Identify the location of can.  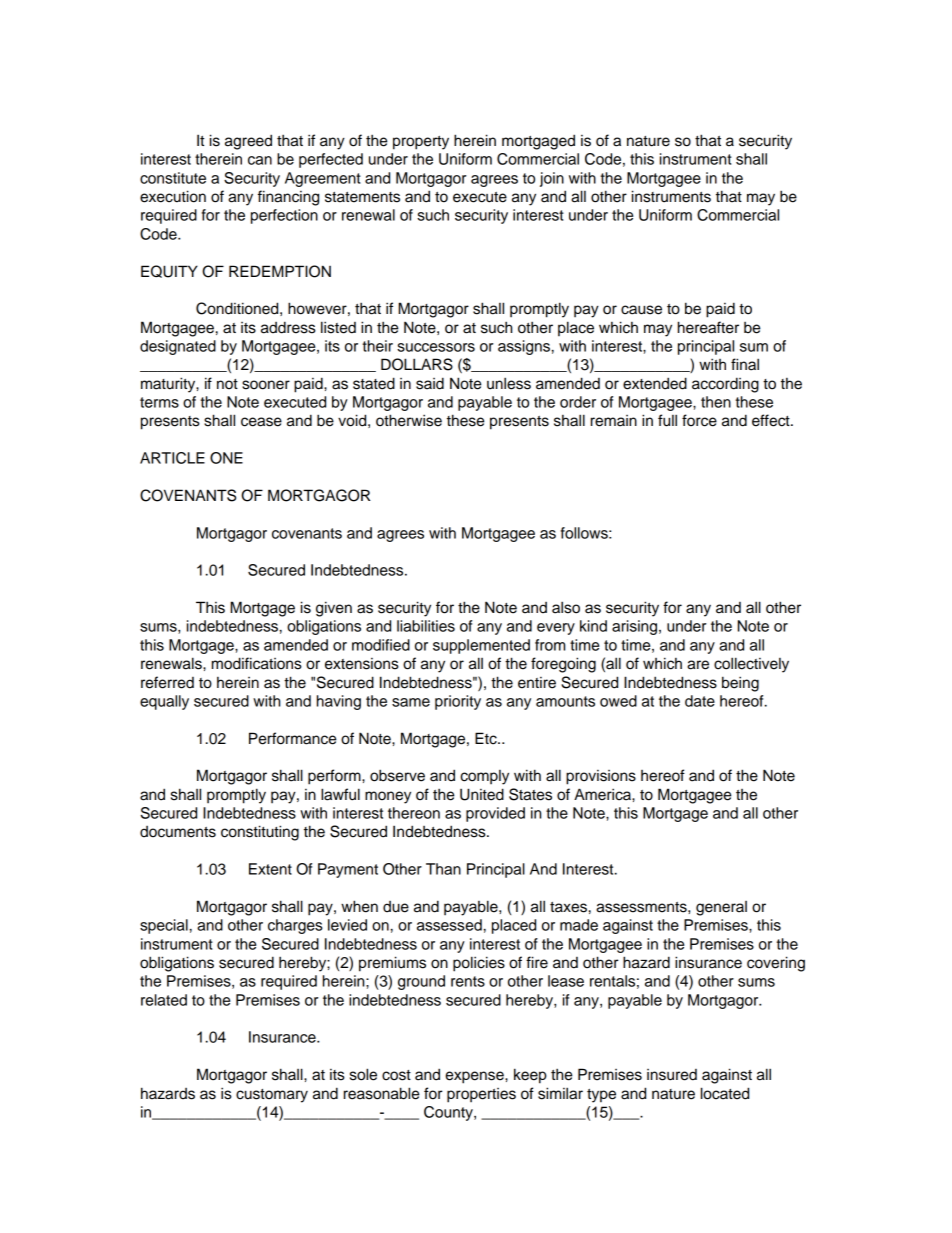
(260, 160).
